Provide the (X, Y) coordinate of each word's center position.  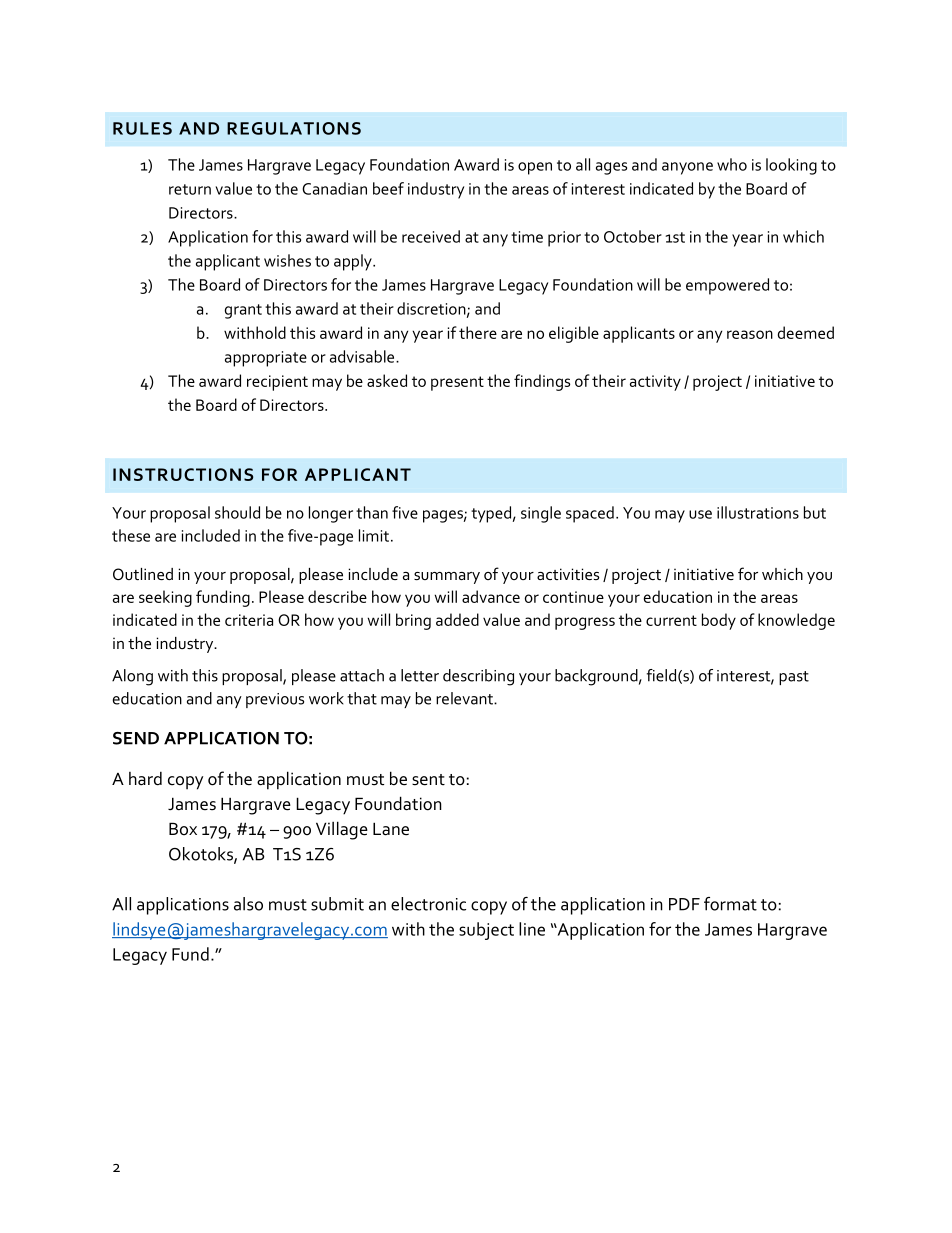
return (190, 189)
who (732, 164)
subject (486, 931)
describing (478, 677)
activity (655, 383)
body (719, 621)
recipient (277, 383)
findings (542, 382)
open (535, 168)
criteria (249, 620)
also (248, 904)
